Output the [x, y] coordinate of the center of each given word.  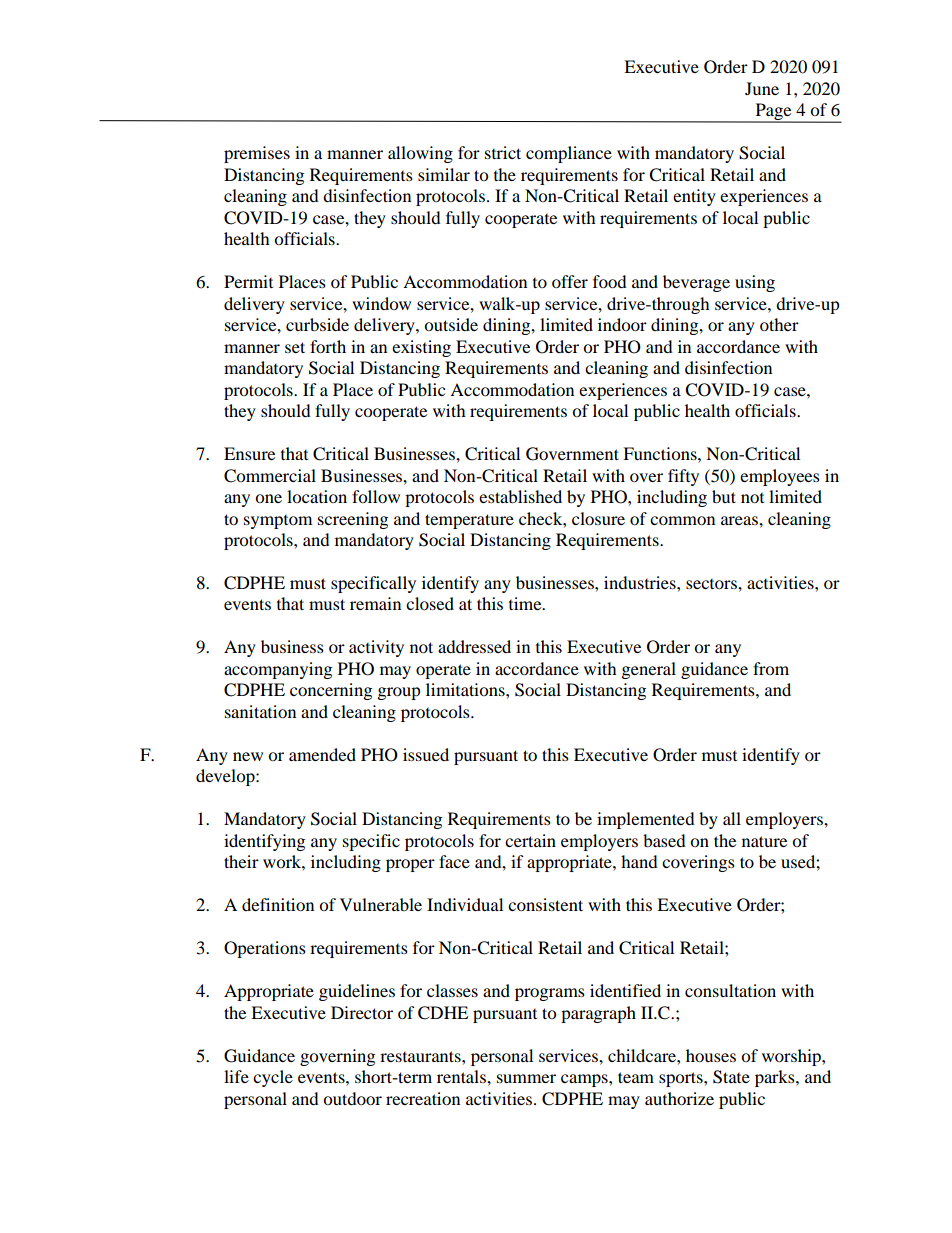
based [664, 840]
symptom [278, 522]
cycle [273, 1078]
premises [257, 154]
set [295, 347]
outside [451, 324]
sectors [712, 584]
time [526, 603]
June [762, 88]
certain [530, 840]
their [241, 861]
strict [503, 152]
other [779, 324]
